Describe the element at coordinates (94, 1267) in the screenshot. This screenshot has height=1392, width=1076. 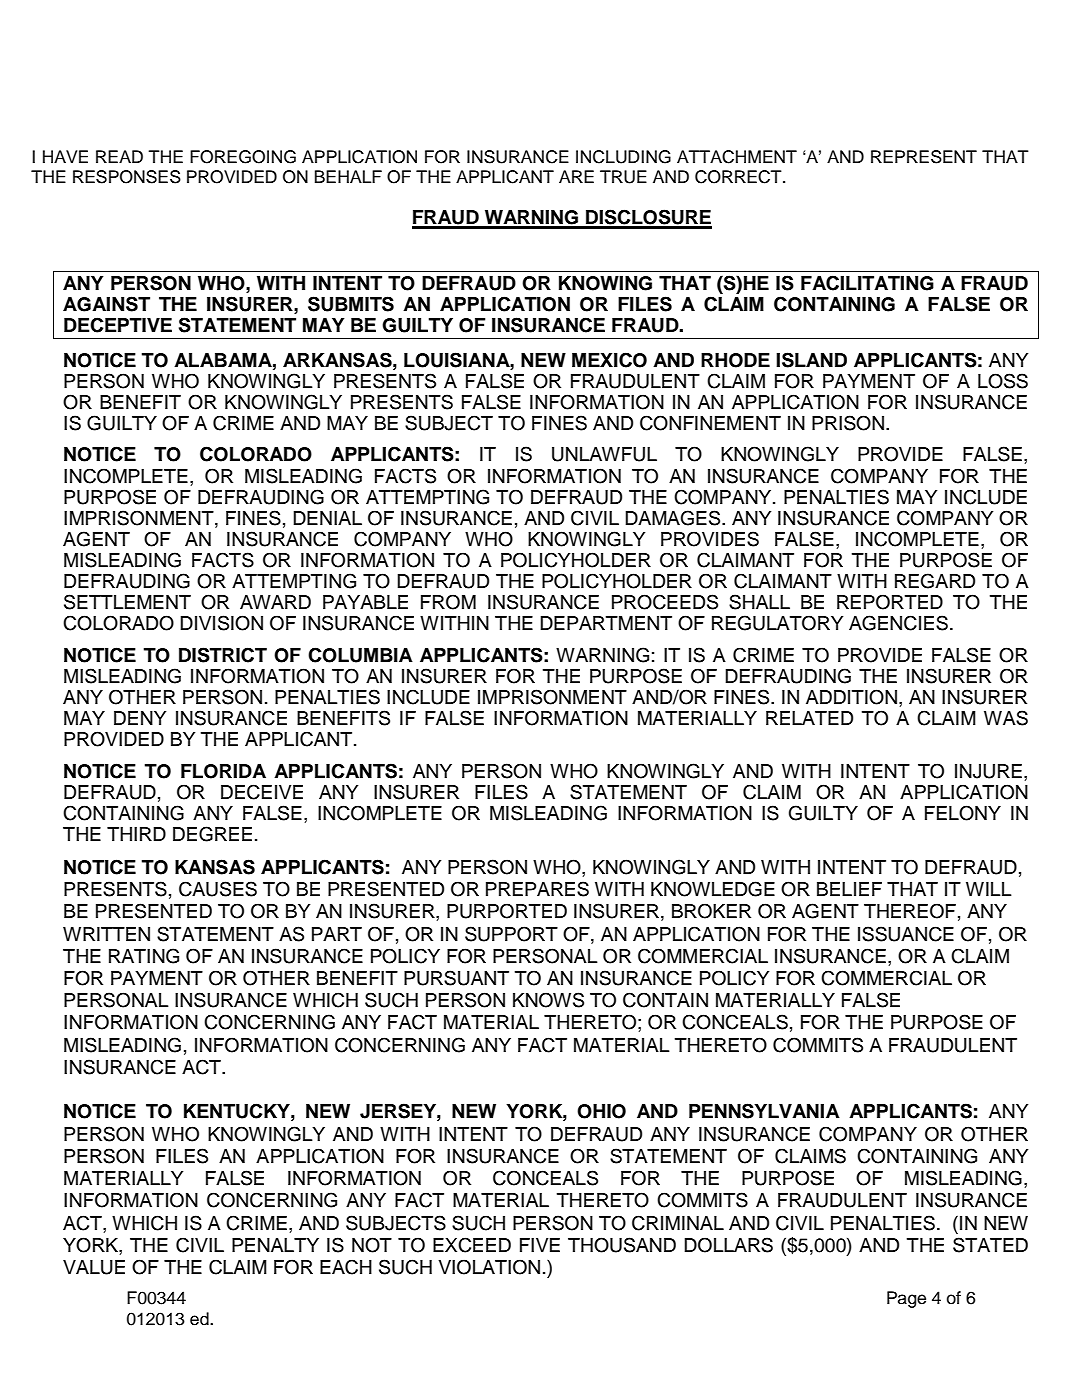
I see `VALUE` at that location.
